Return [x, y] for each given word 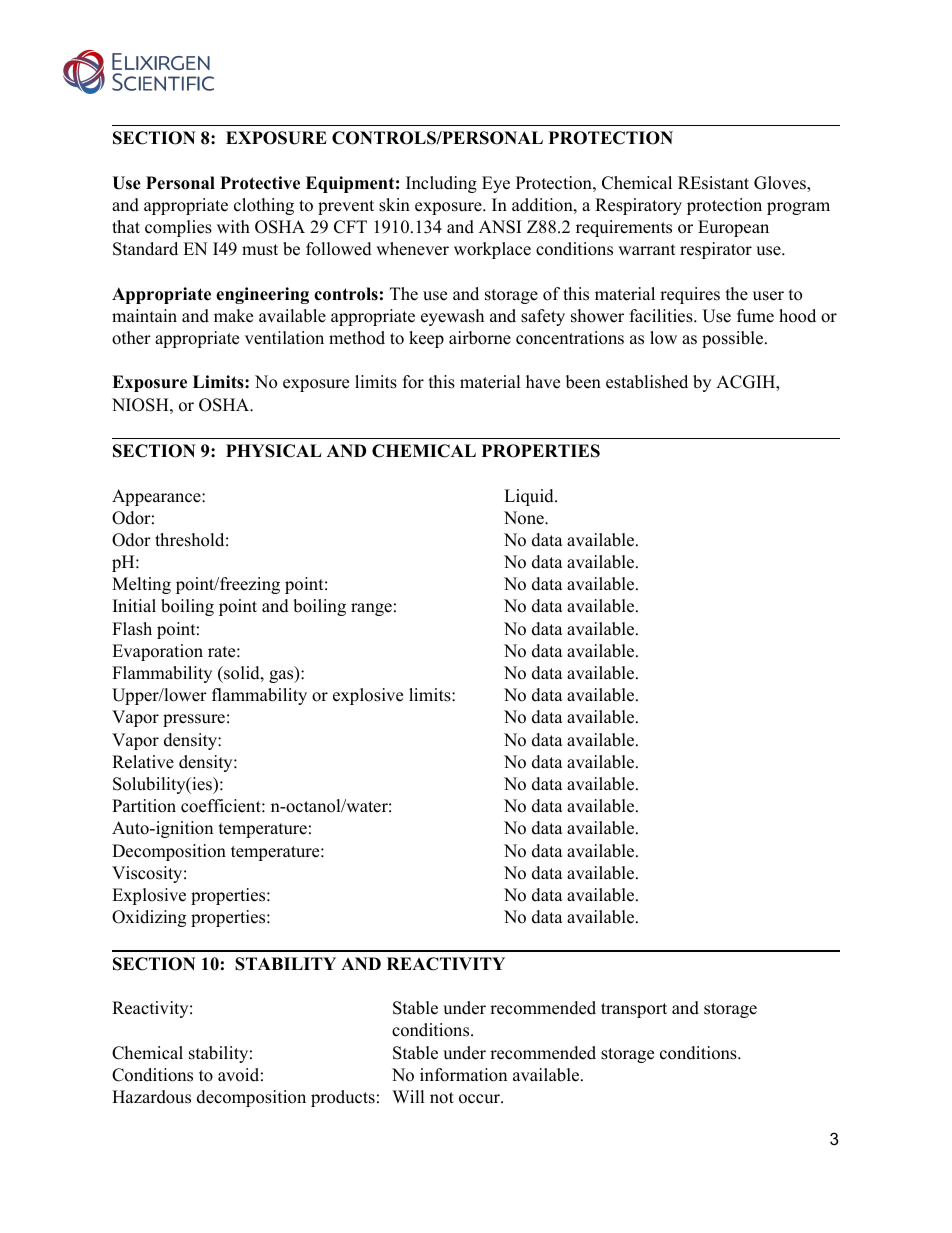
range [371, 609]
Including [441, 184]
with [233, 226]
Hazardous [151, 1097]
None [525, 518]
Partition [144, 806]
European [733, 228]
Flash [132, 629]
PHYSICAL [274, 451]
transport [634, 1010]
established [647, 382]
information [463, 1075]
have [543, 382]
